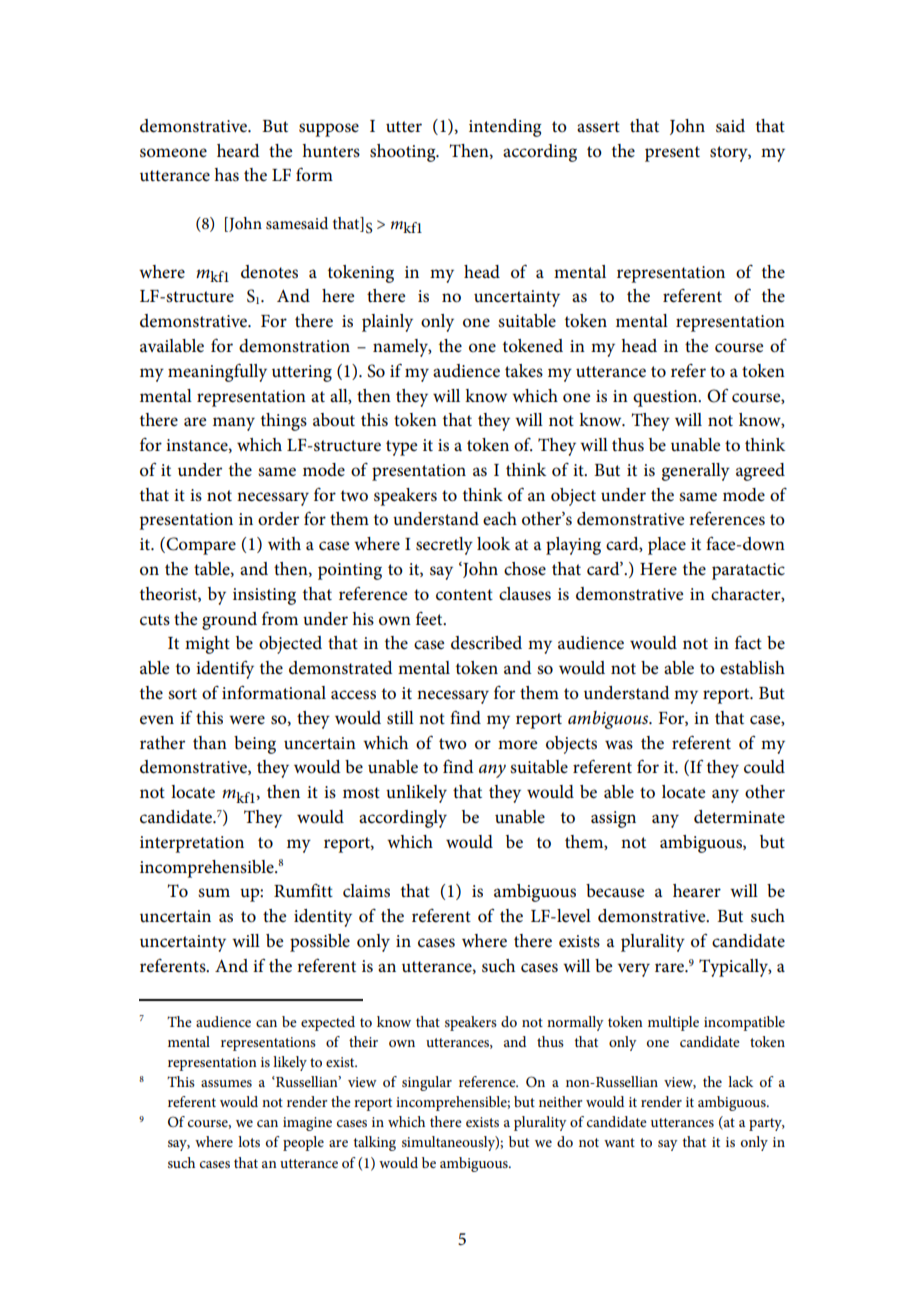  What do you see at coordinates (226, 1083) in the page?
I see `assumes` at bounding box center [226, 1083].
